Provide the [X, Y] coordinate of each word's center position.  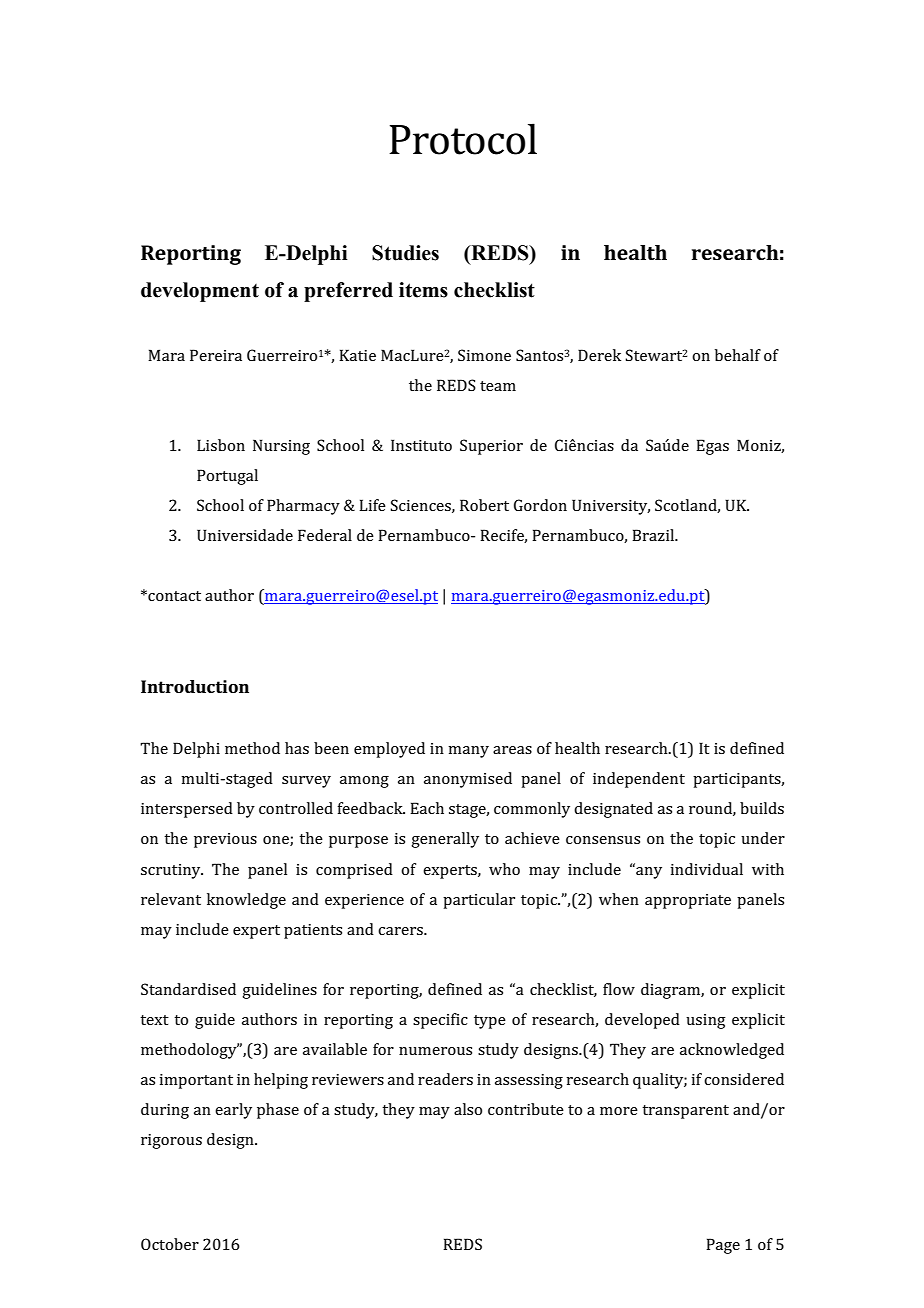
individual [706, 869]
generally [445, 840]
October [170, 1244]
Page [723, 1246]
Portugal [227, 477]
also [468, 1109]
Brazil [654, 535]
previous [225, 840]
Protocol [463, 139]
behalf [738, 355]
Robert [484, 505]
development [200, 292]
